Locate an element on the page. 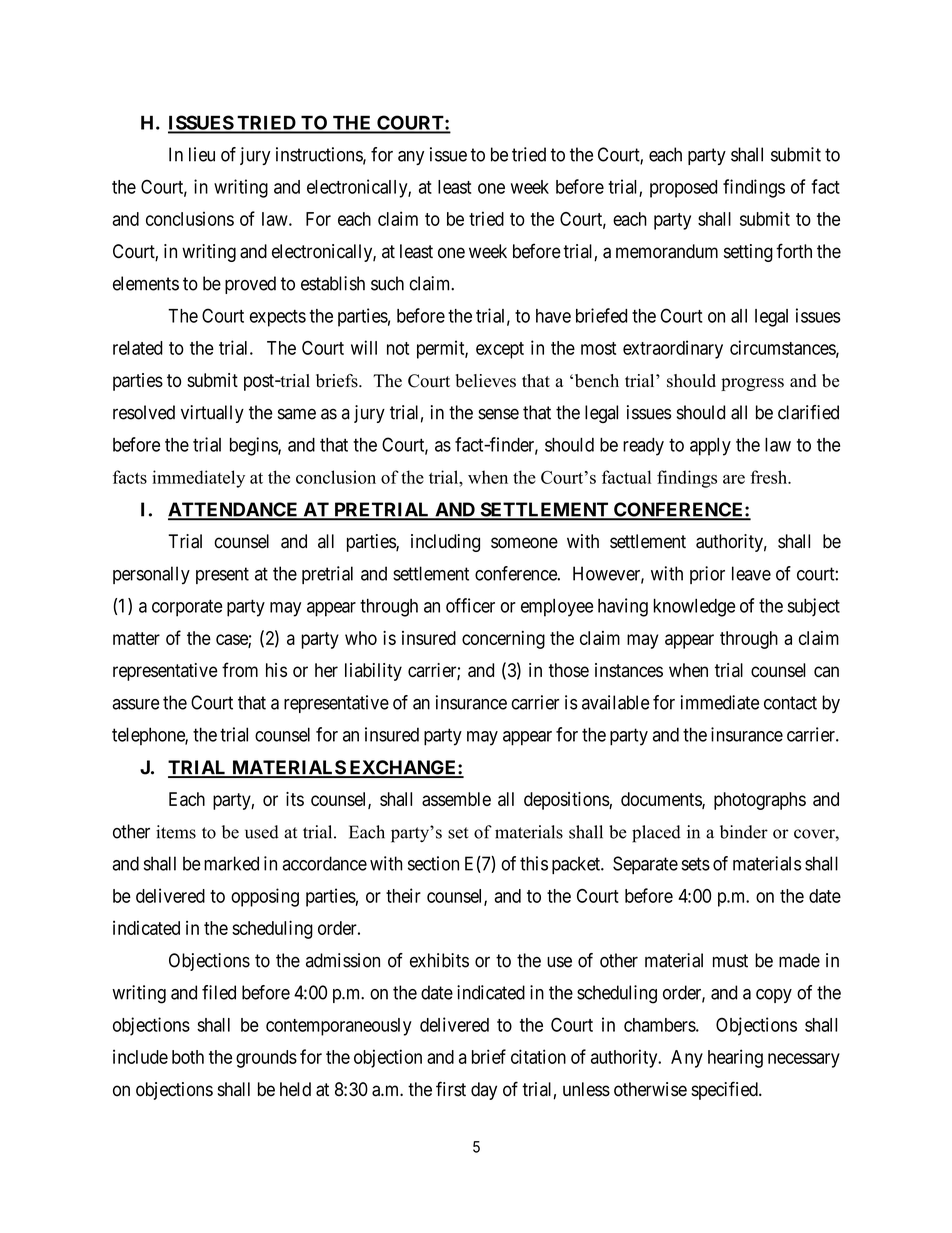  ATTENDANCE is located at coordinates (234, 510).
